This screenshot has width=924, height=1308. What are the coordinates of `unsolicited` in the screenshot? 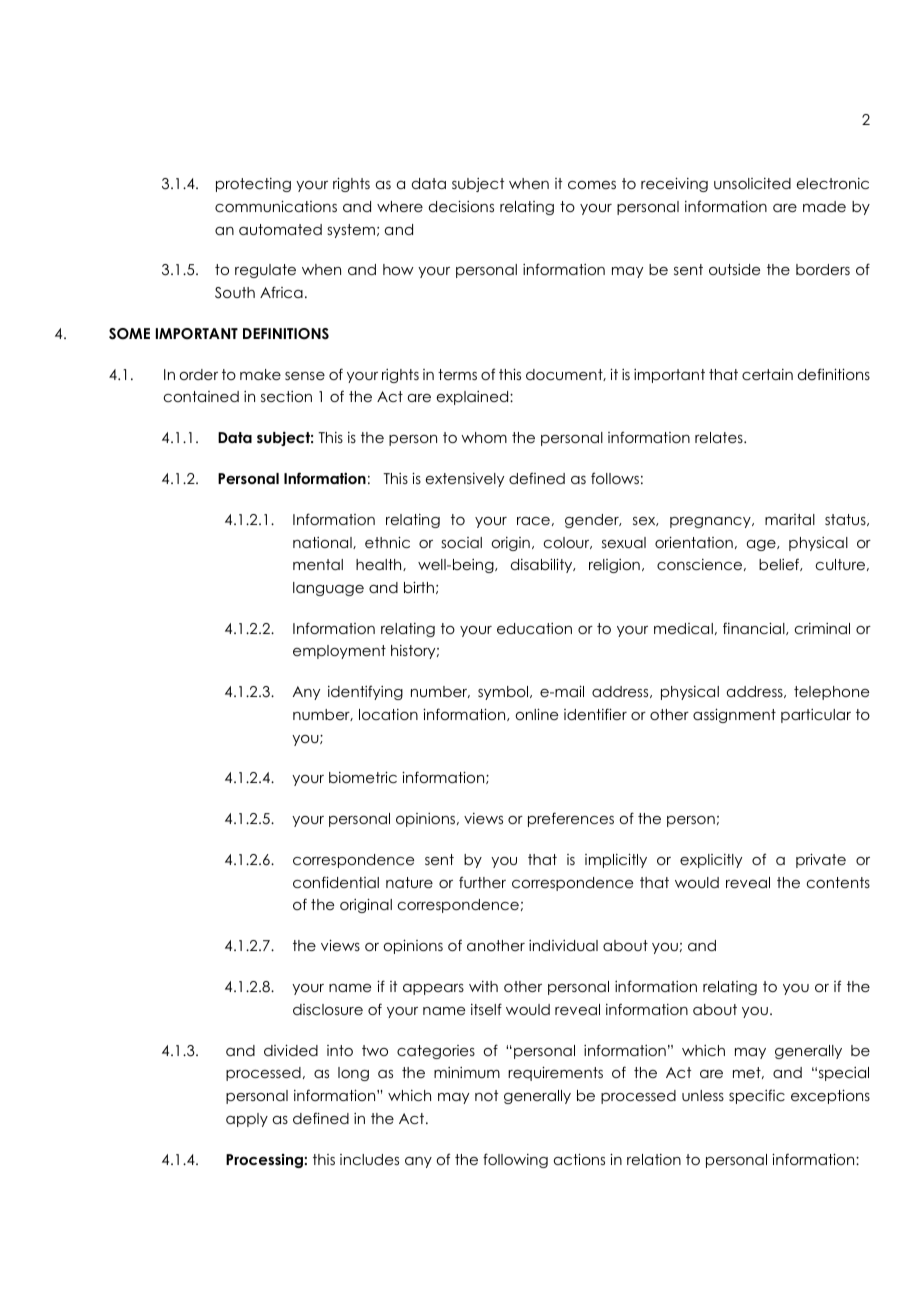 It's located at (752, 183).
